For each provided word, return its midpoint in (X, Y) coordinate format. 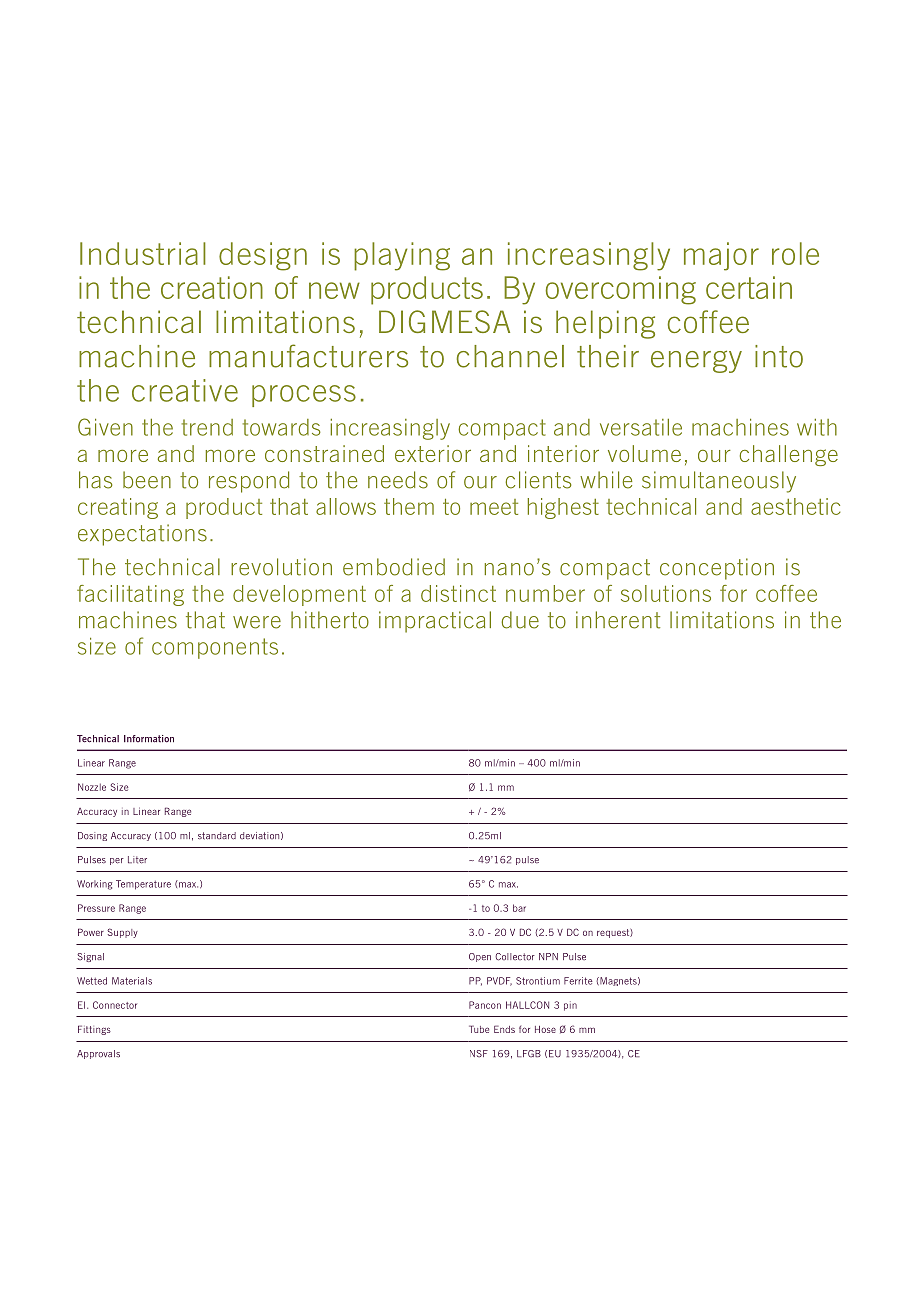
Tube (479, 1029)
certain (749, 287)
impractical (435, 622)
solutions (666, 593)
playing (402, 256)
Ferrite (578, 981)
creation (212, 287)
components (215, 648)
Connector (115, 1005)
